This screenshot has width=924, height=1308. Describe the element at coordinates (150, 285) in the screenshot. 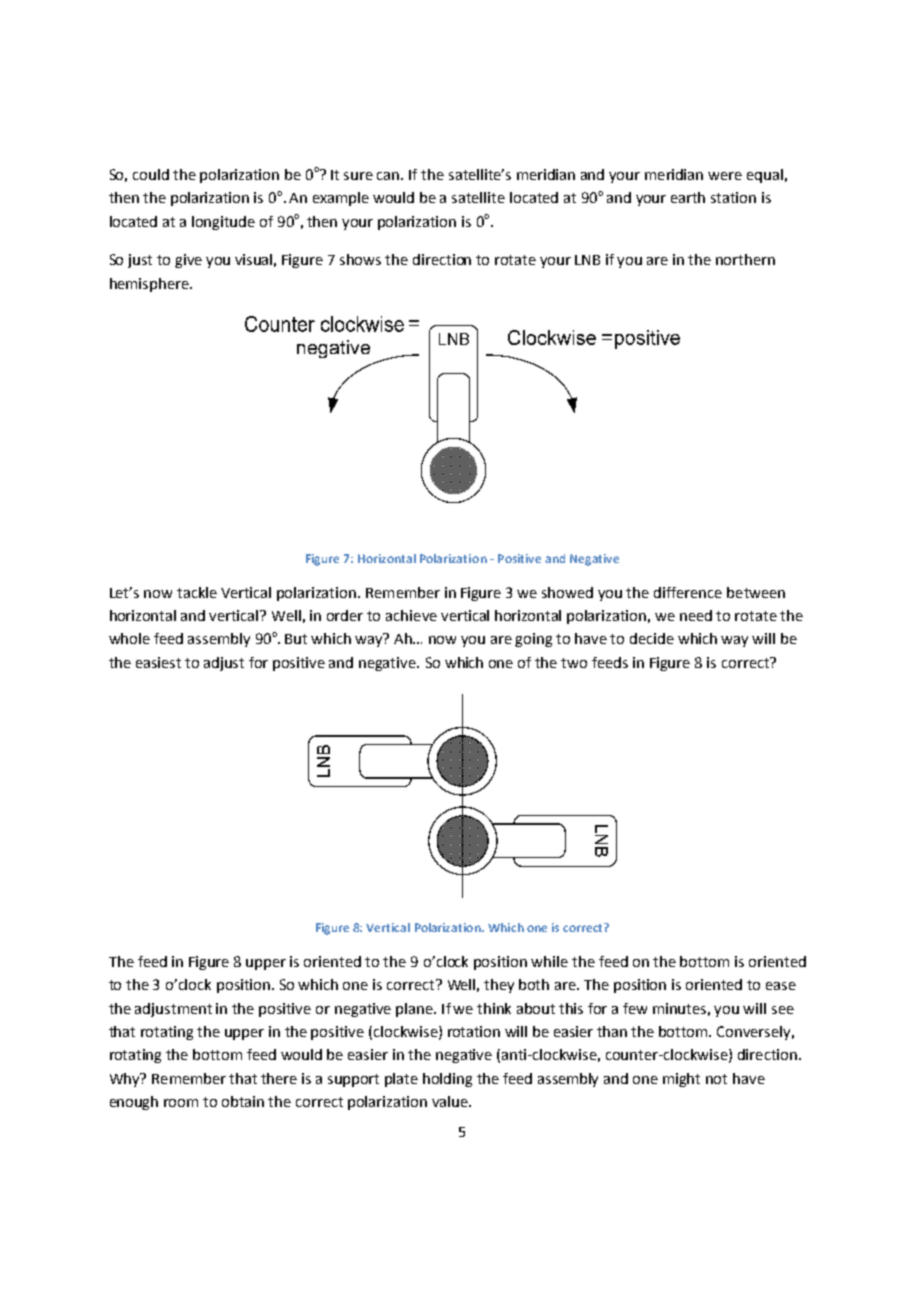

I see `hemisphere` at that location.
